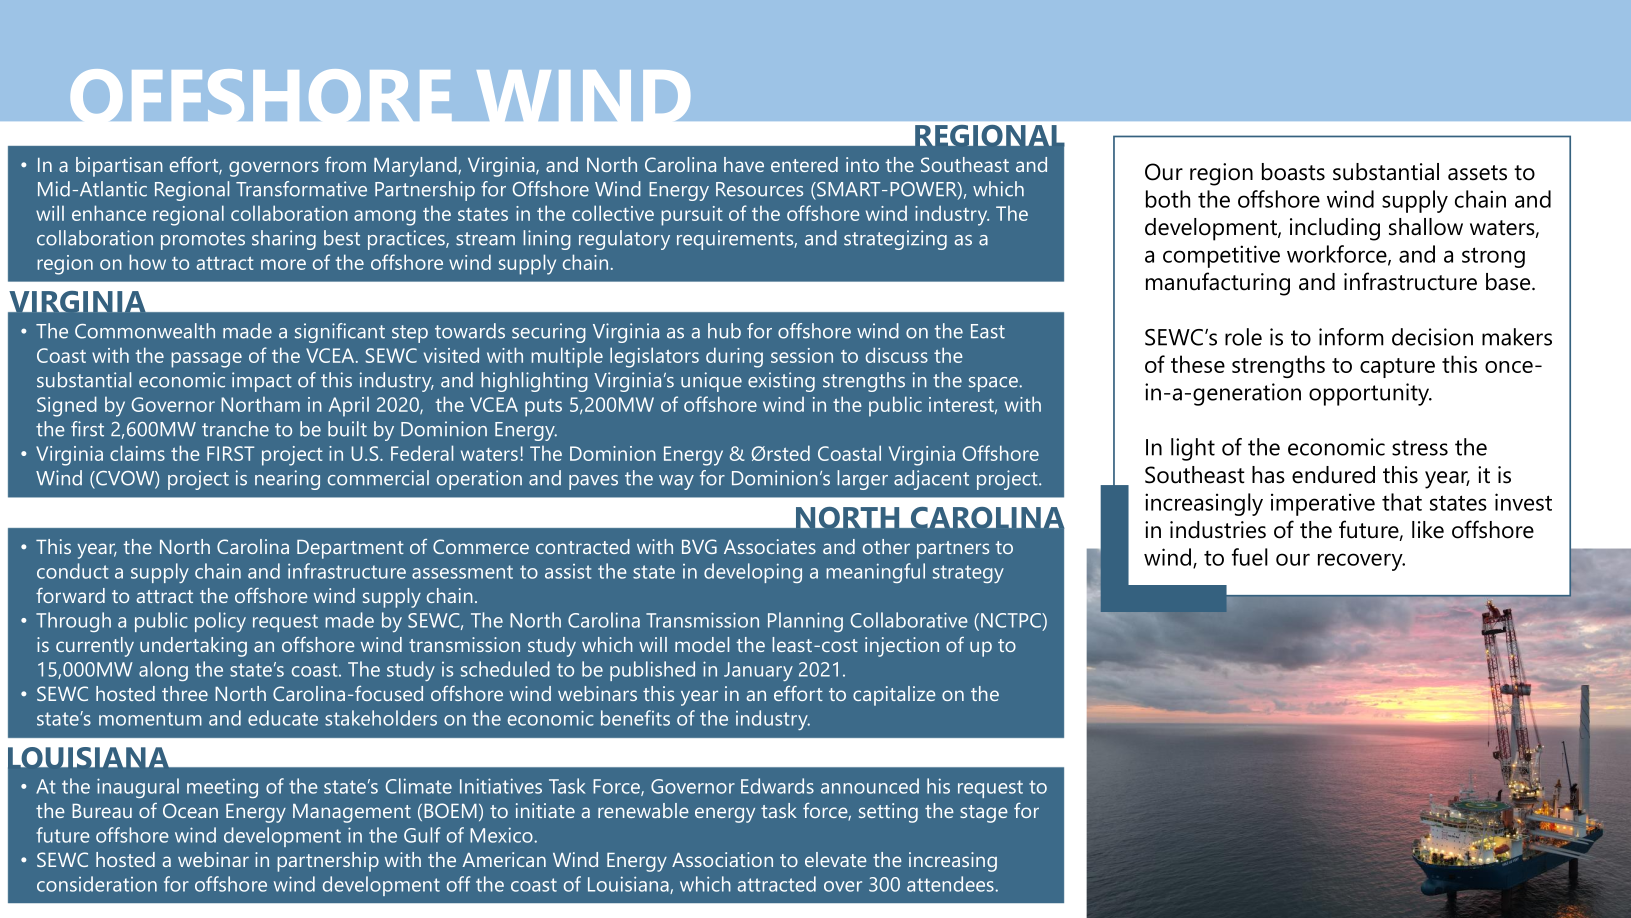 The image size is (1631, 918). What do you see at coordinates (951, 884) in the document?
I see `attendees` at bounding box center [951, 884].
